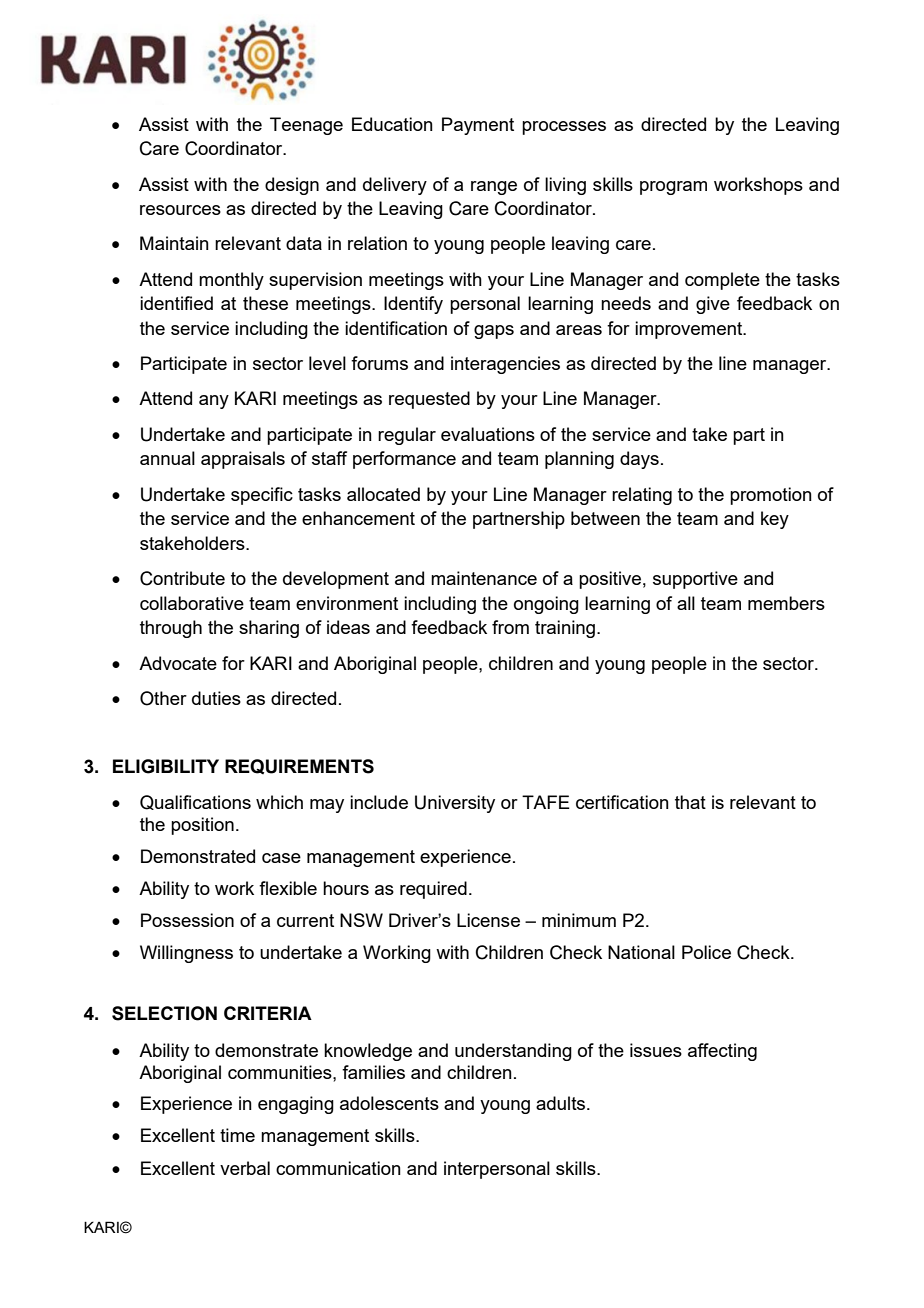 Image resolution: width=924 pixels, height=1308 pixels. What do you see at coordinates (186, 954) in the screenshot?
I see `Willingness` at bounding box center [186, 954].
